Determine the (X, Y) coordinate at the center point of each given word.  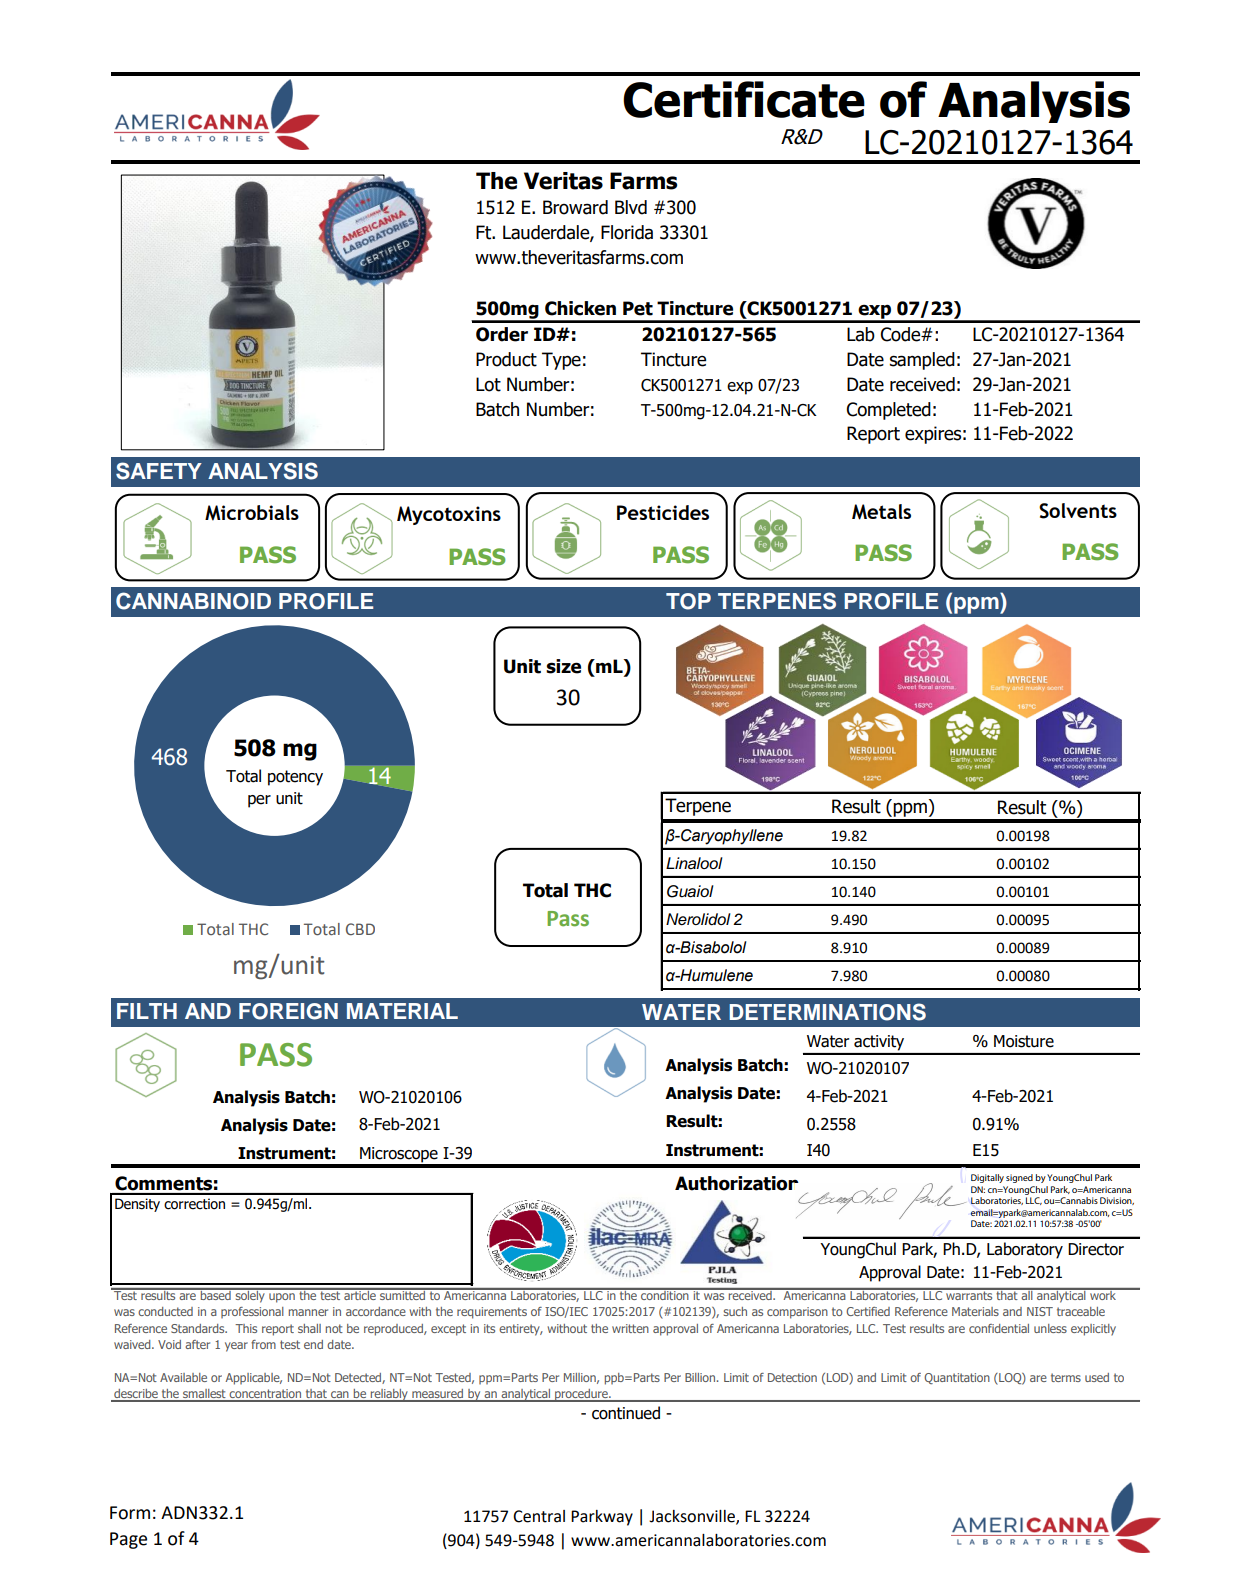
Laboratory (1025, 1250)
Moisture (1024, 1041)
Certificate (744, 99)
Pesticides (663, 512)
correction (194, 1204)
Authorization (736, 1183)
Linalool (694, 863)
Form (130, 1513)
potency (295, 778)
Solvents (1078, 511)
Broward (575, 207)
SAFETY (159, 471)
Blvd (631, 207)
